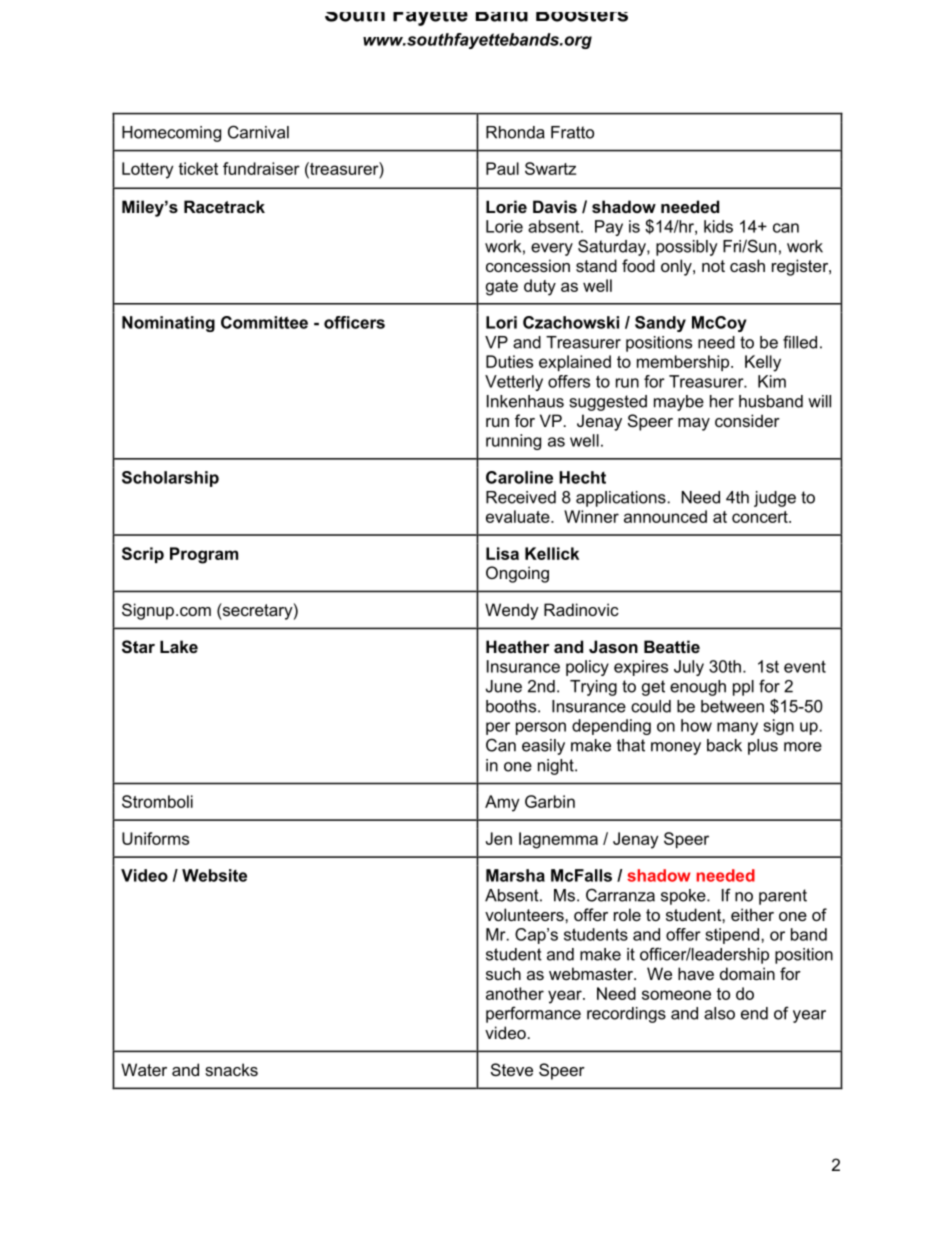  What do you see at coordinates (718, 226) in the screenshot?
I see `kids` at bounding box center [718, 226].
